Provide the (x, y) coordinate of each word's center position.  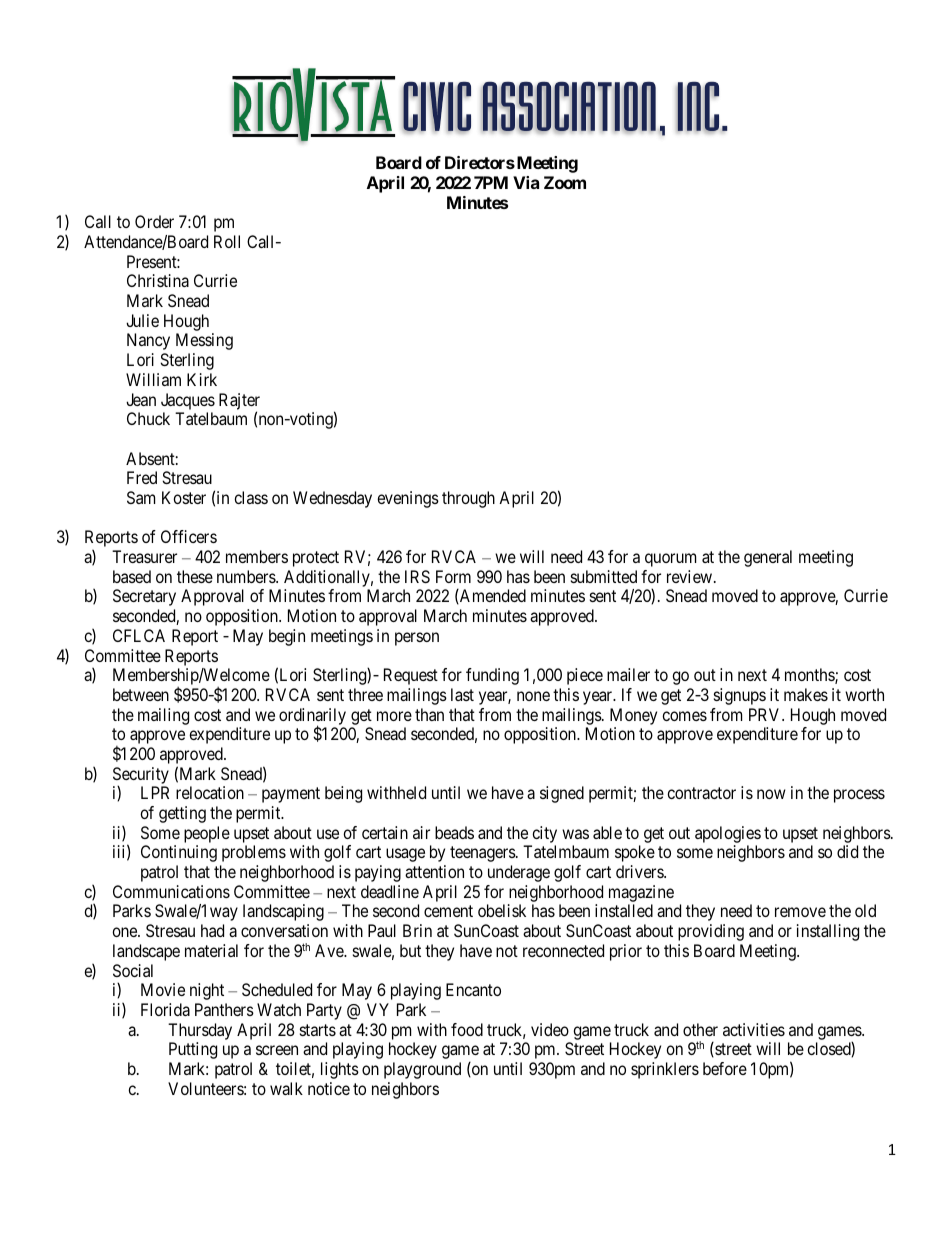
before (725, 1068)
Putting (193, 1050)
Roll (227, 241)
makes (806, 694)
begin (287, 637)
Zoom (565, 182)
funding (492, 676)
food (467, 1029)
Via (526, 182)
